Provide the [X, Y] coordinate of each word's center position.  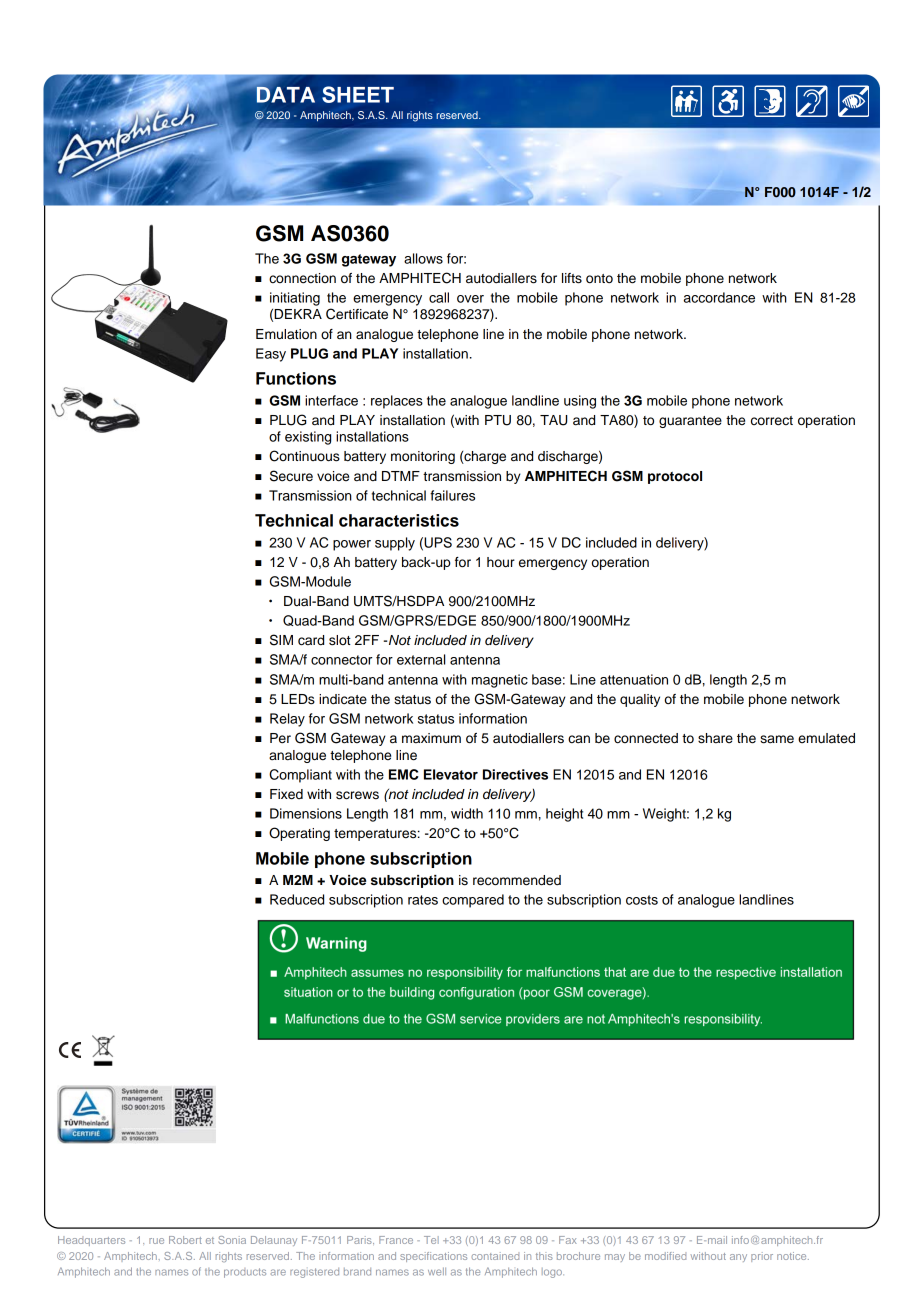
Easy [271, 355]
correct [772, 421]
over [470, 299]
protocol [675, 477]
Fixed [286, 794]
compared [473, 901]
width [467, 813]
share [715, 738]
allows [423, 258]
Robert [185, 1240]
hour [501, 562]
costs [642, 900]
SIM [281, 640]
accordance [719, 297]
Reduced [297, 899]
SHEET [358, 94]
